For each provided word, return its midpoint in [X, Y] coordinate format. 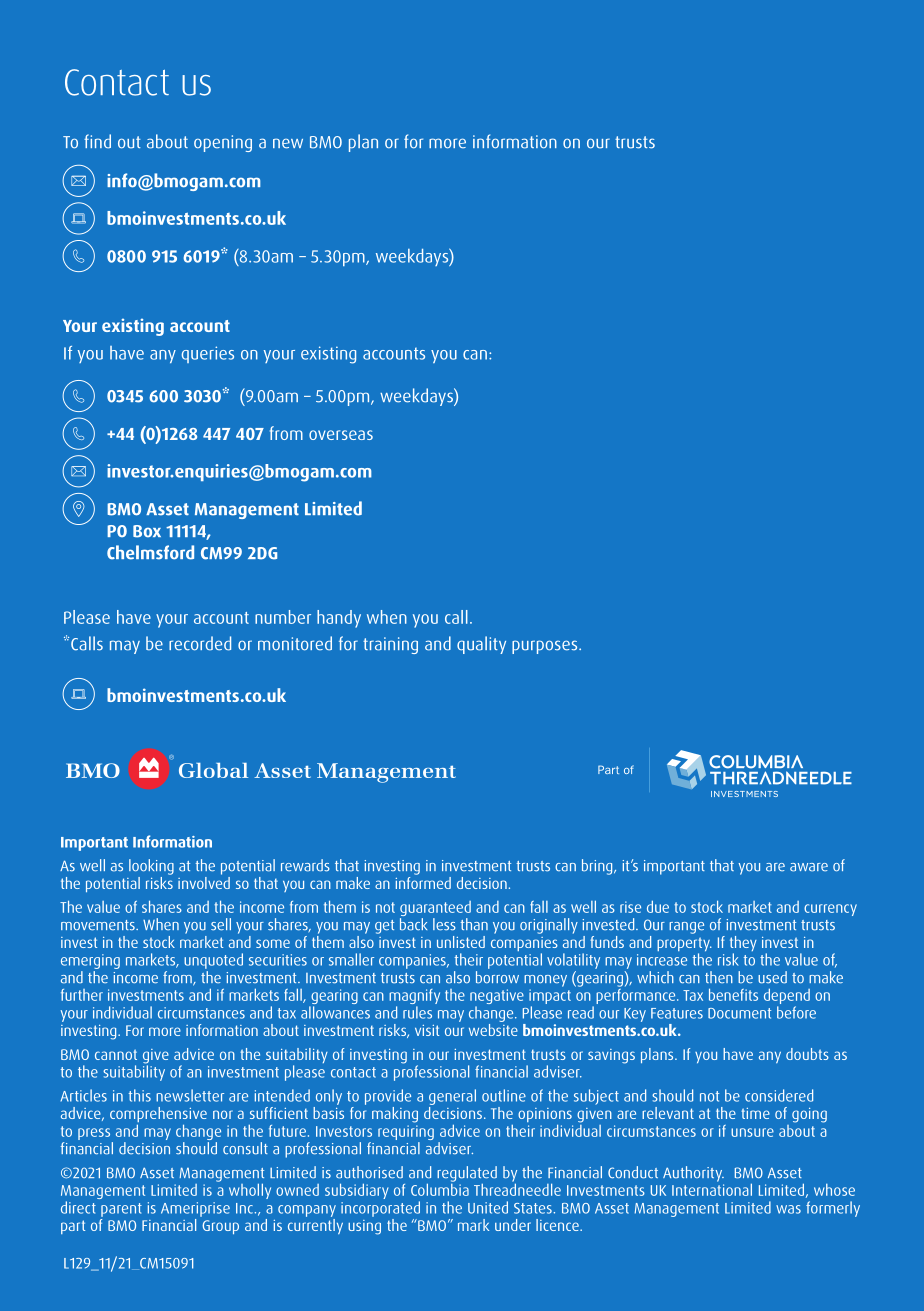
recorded [200, 643]
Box [147, 531]
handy [339, 619]
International [712, 1188]
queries [208, 354]
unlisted [461, 942]
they [743, 945]
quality [481, 645]
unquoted [213, 961]
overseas [341, 435]
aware [809, 867]
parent [121, 1210]
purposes [546, 647]
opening [223, 143]
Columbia [440, 1188]
